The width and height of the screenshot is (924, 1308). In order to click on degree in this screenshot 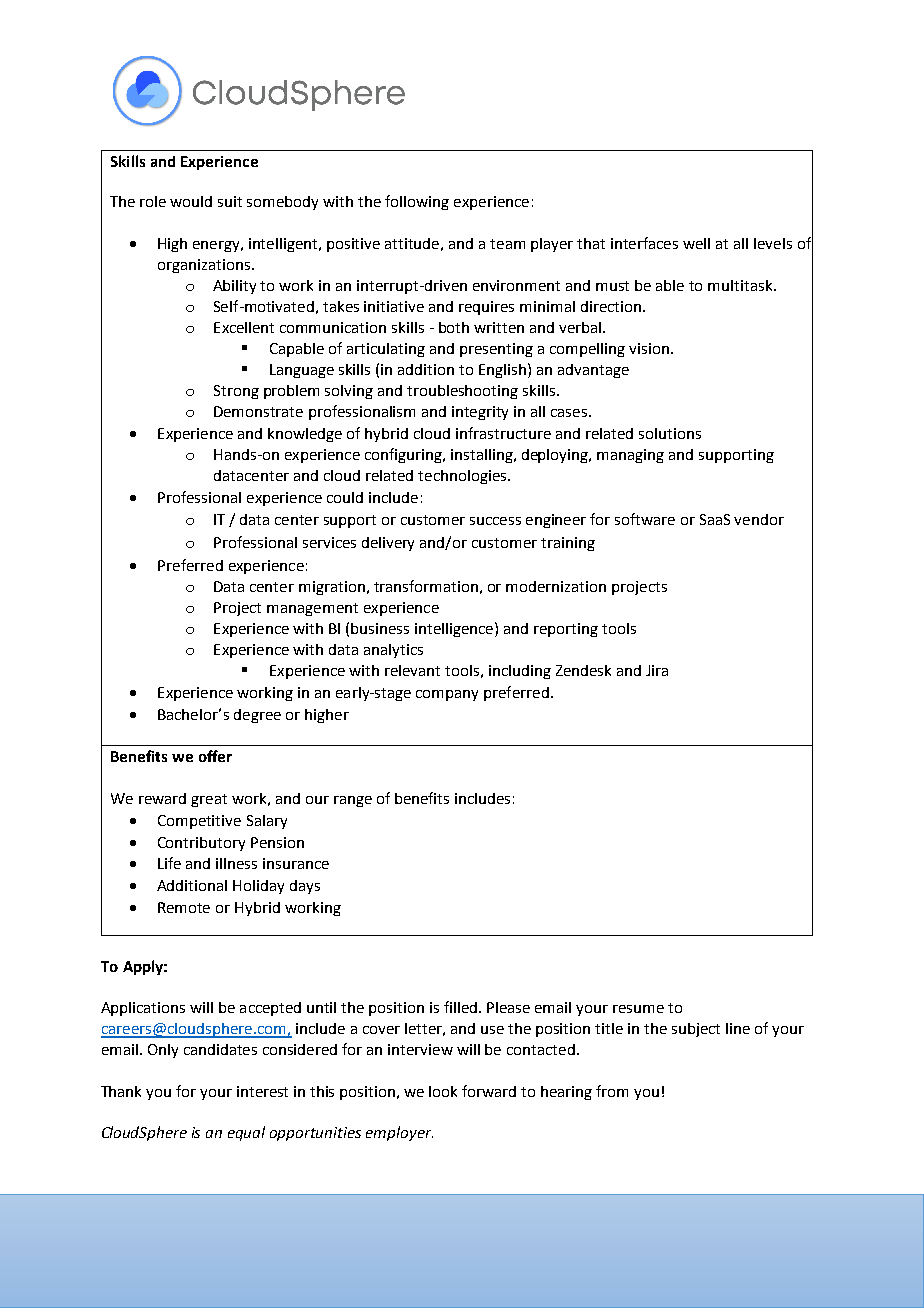, I will do `click(257, 716)`.
